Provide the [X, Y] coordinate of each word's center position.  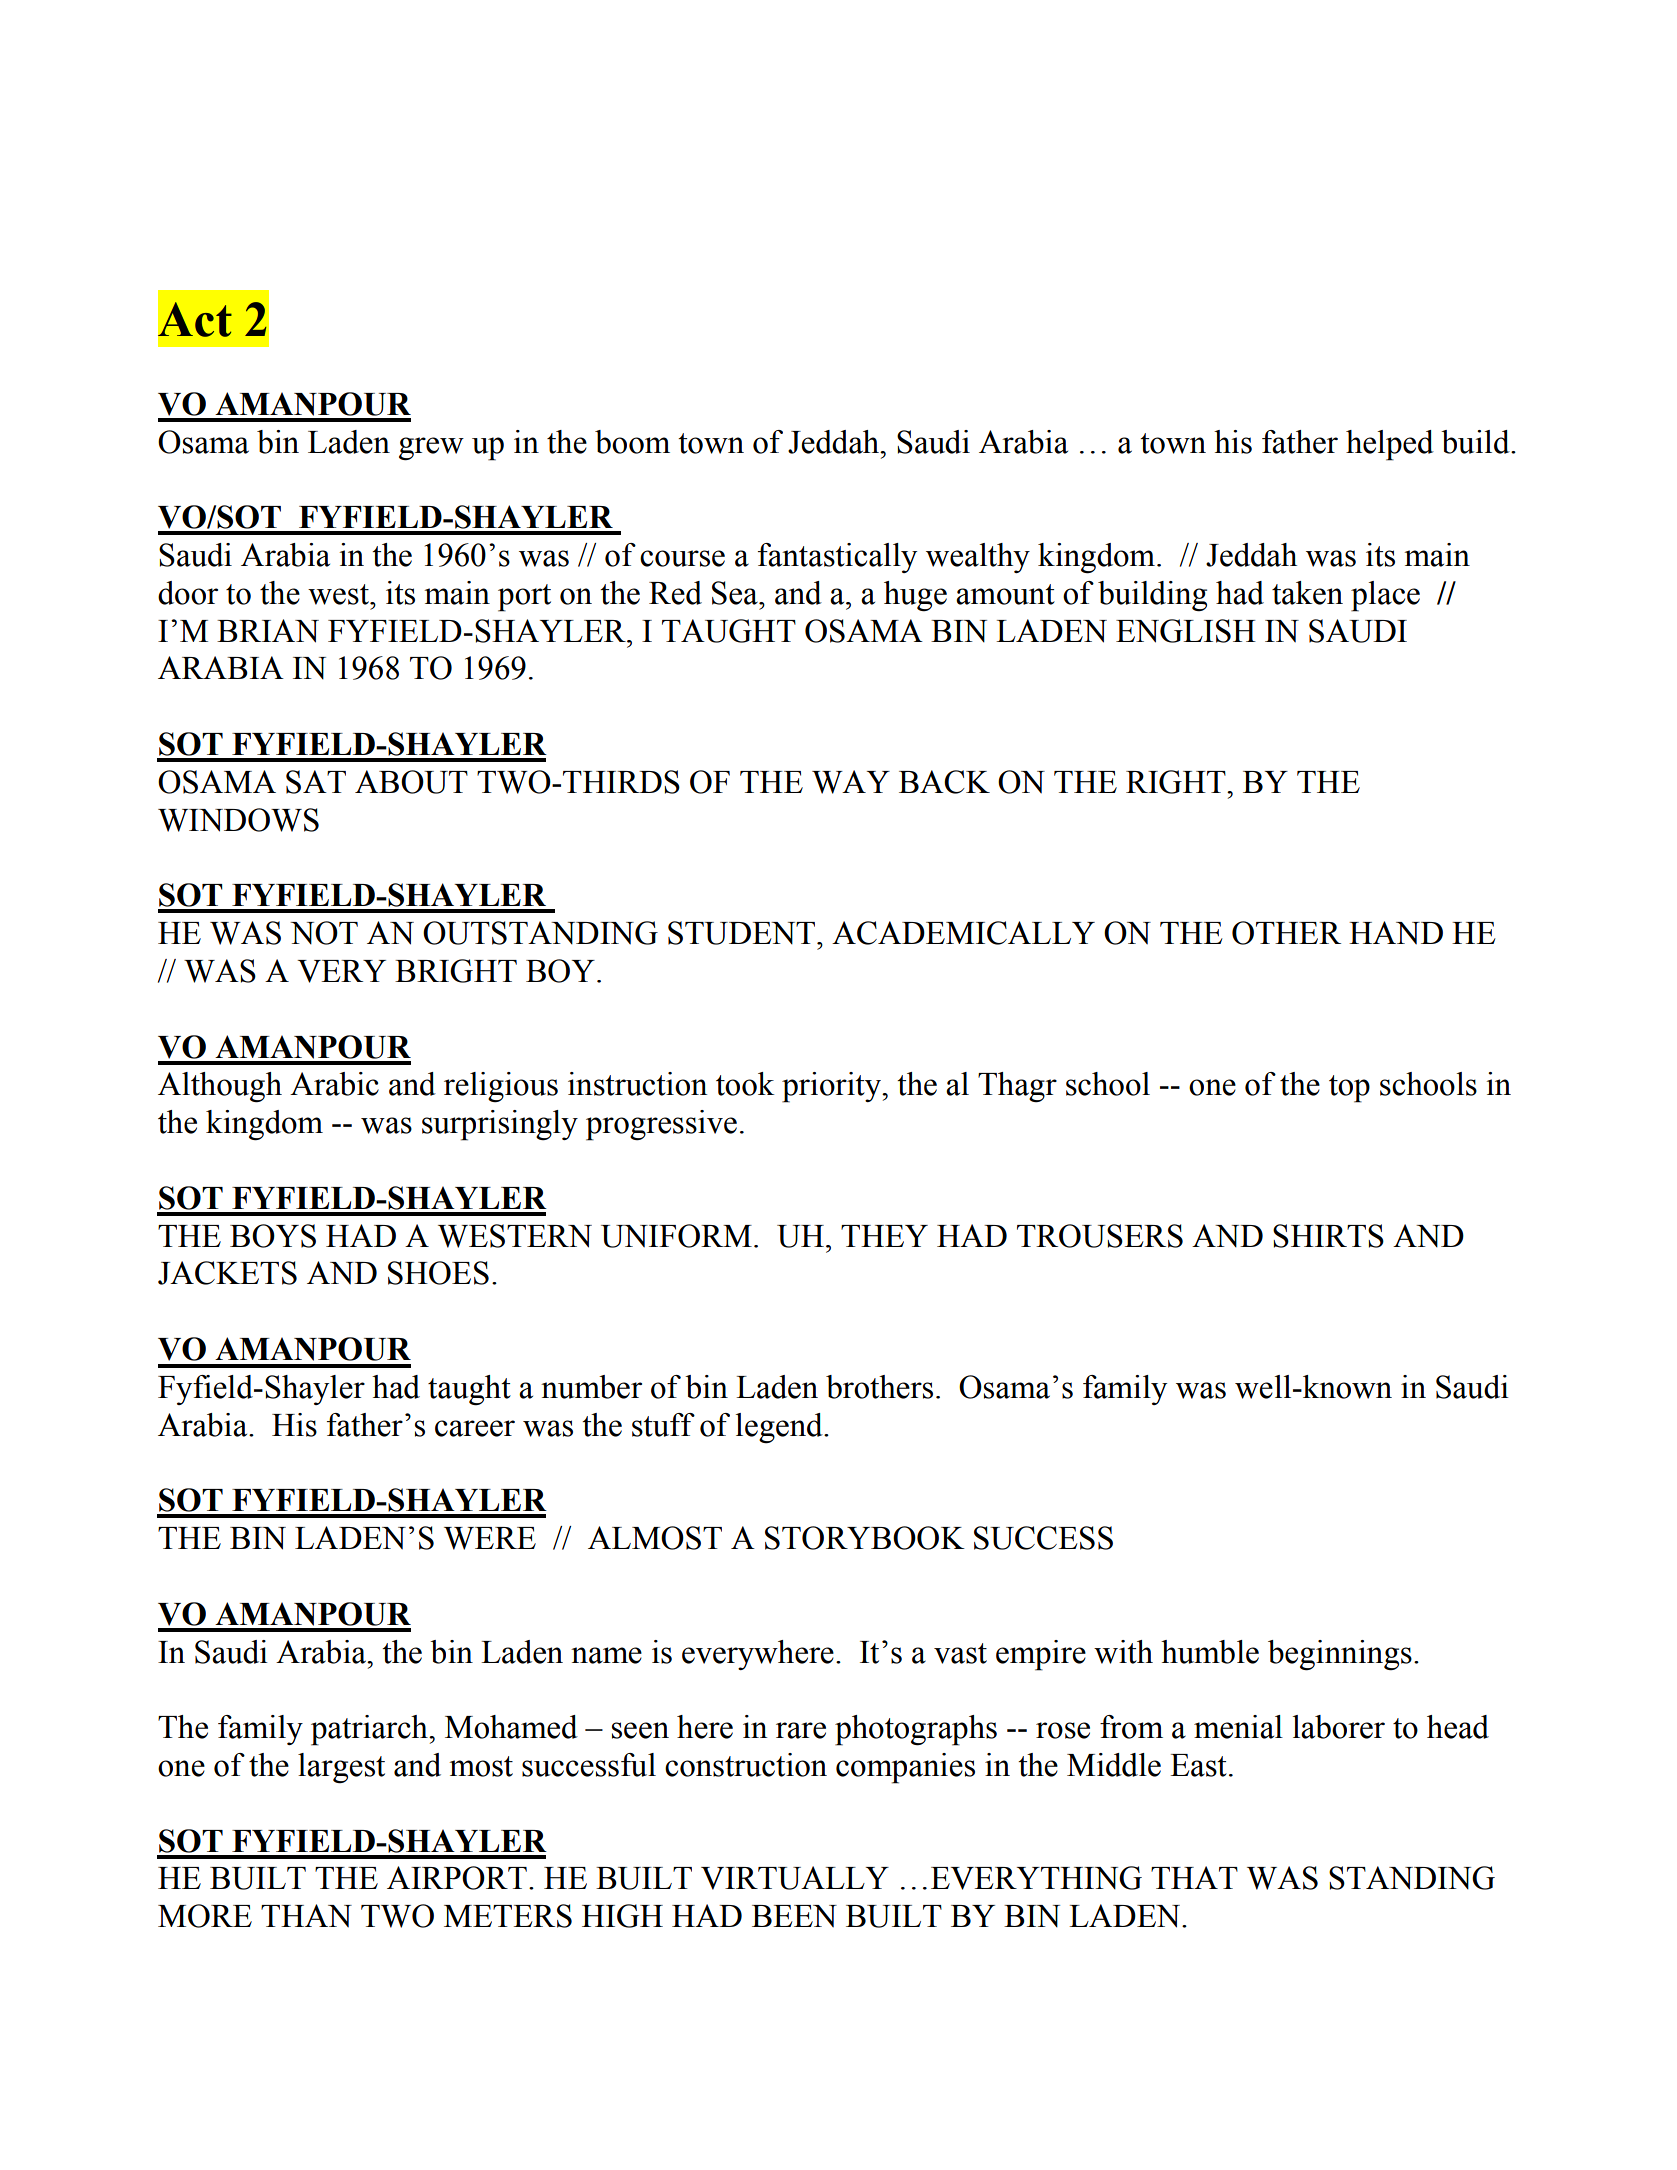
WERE [490, 1538]
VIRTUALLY [795, 1878]
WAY [851, 782]
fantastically [837, 558]
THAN [306, 1916]
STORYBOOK [865, 1538]
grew [431, 449]
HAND [1396, 933]
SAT [316, 782]
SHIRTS [1328, 1236]
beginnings [1340, 1655]
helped [1390, 445]
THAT [1194, 1877]
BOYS [273, 1236]
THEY [884, 1236]
